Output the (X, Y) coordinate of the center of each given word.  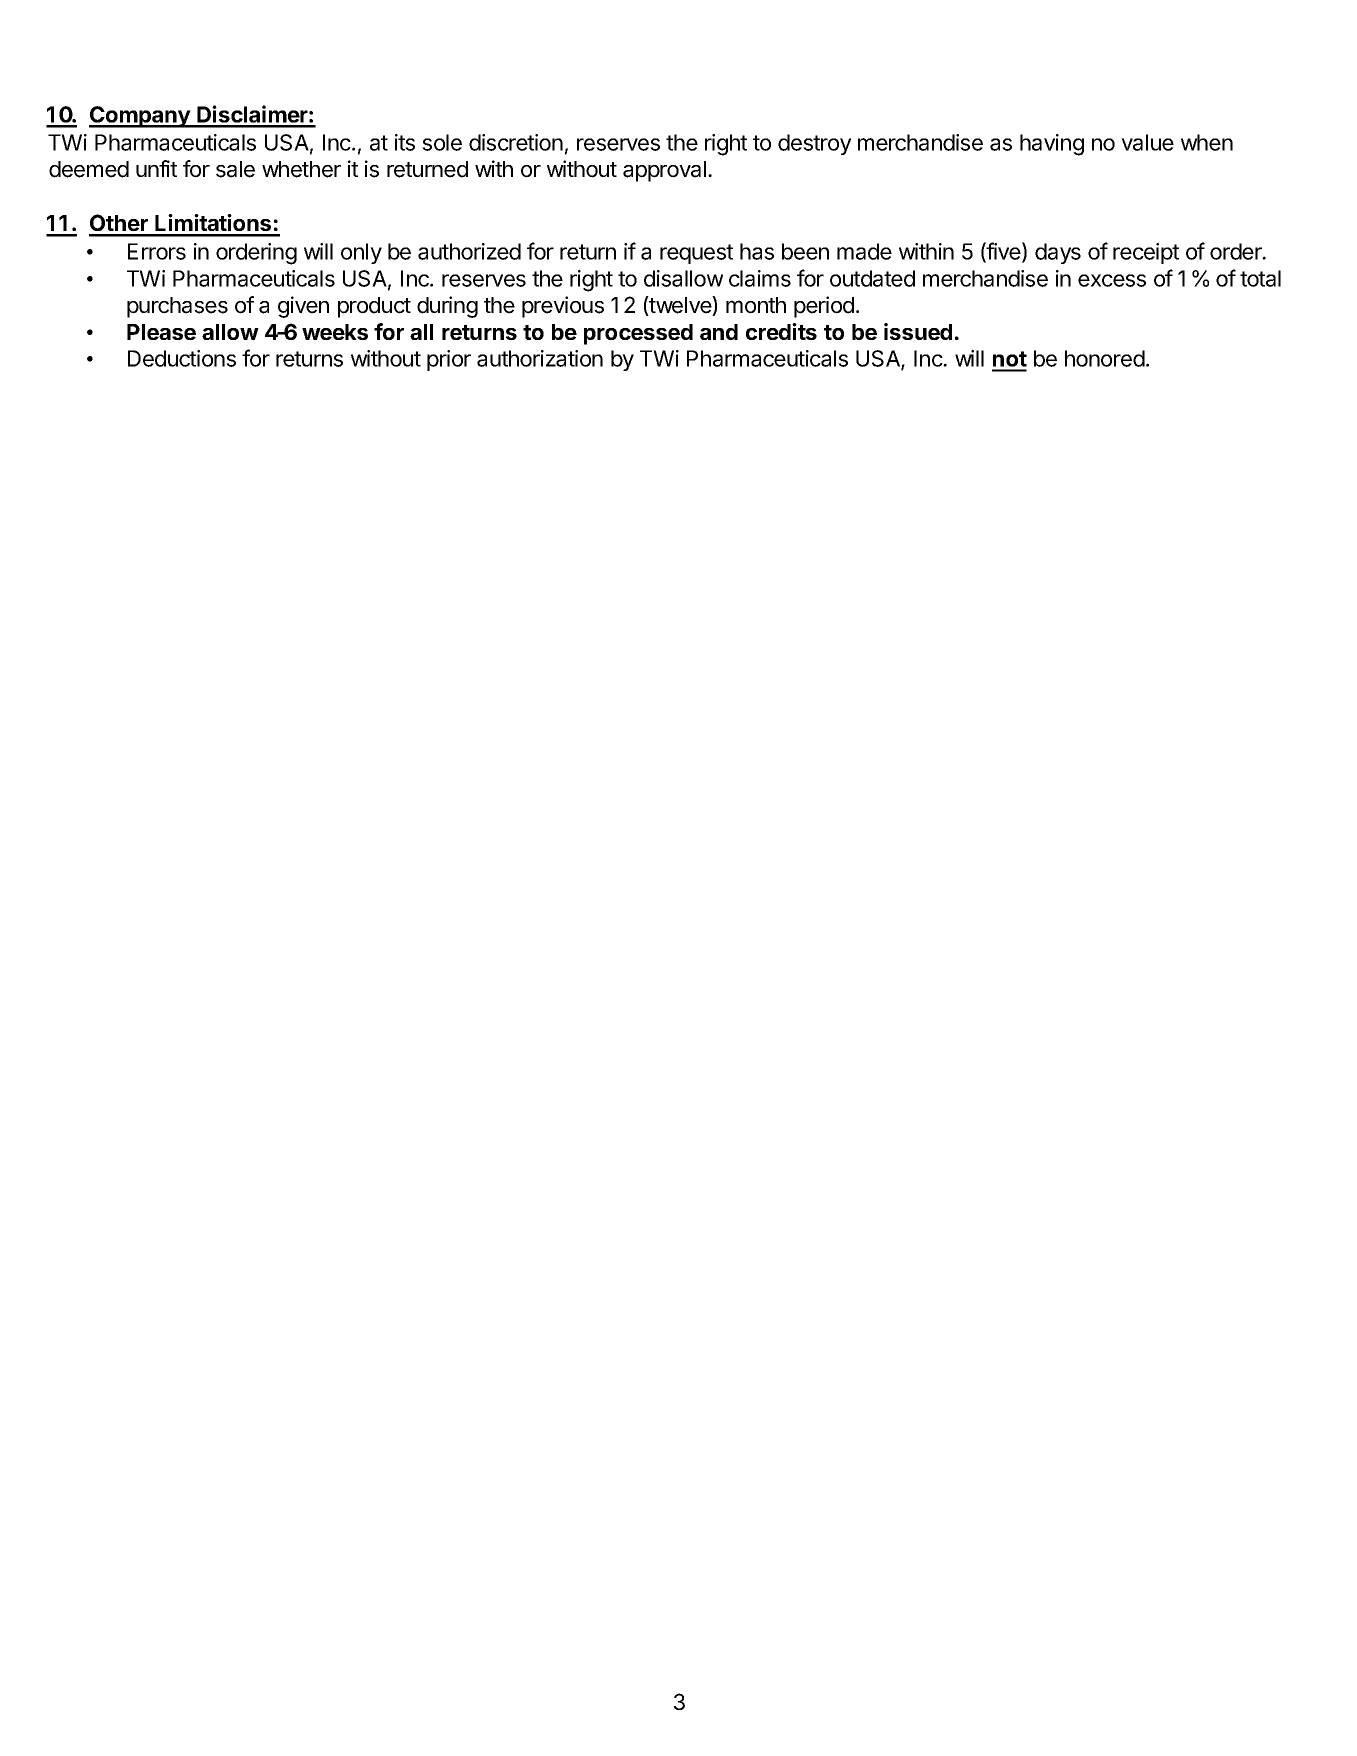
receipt (1146, 253)
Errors (157, 251)
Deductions (182, 358)
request (696, 254)
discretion (516, 142)
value (1147, 142)
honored (1105, 358)
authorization (540, 358)
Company (140, 117)
